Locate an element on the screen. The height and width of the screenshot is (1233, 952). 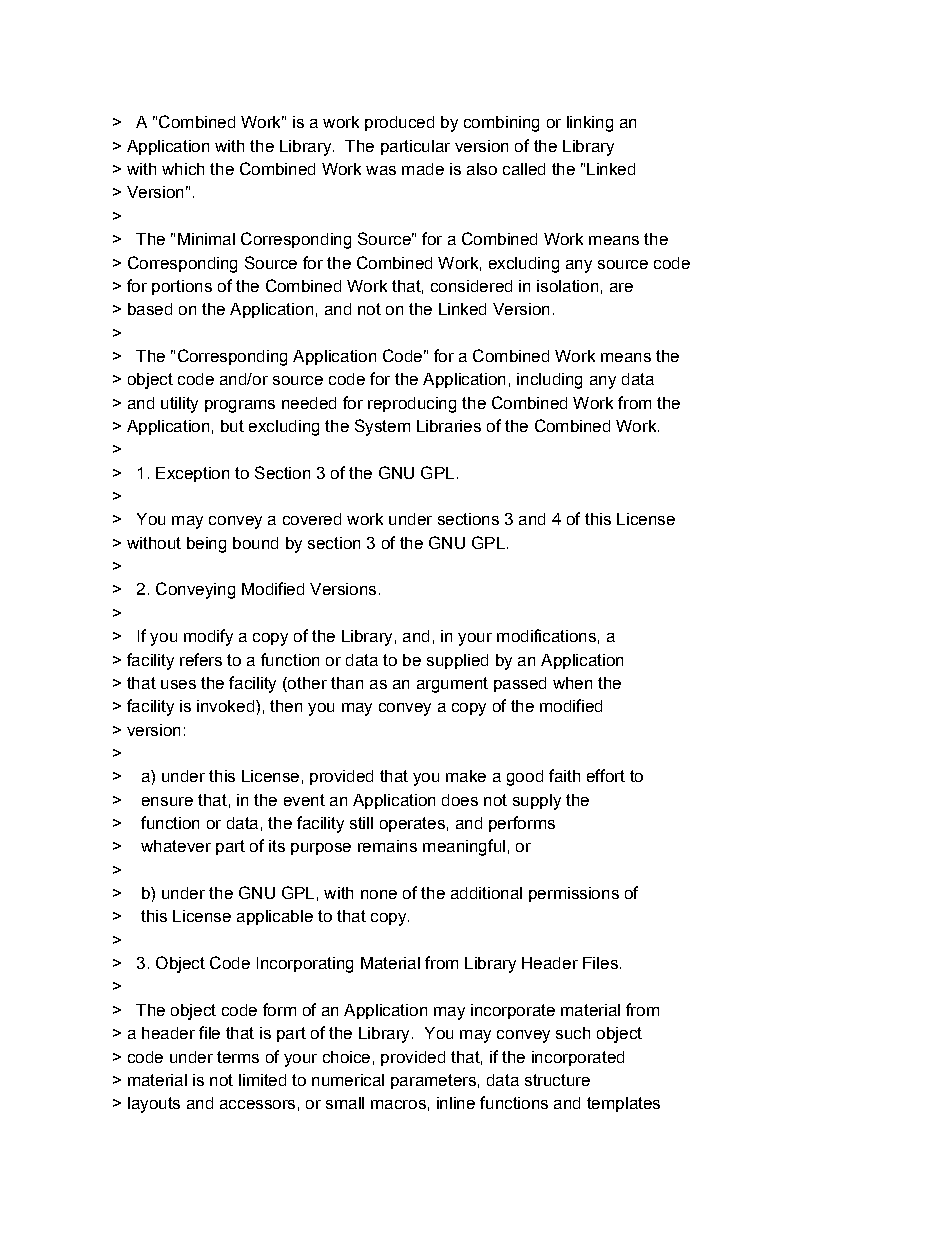
structure is located at coordinates (557, 1080).
